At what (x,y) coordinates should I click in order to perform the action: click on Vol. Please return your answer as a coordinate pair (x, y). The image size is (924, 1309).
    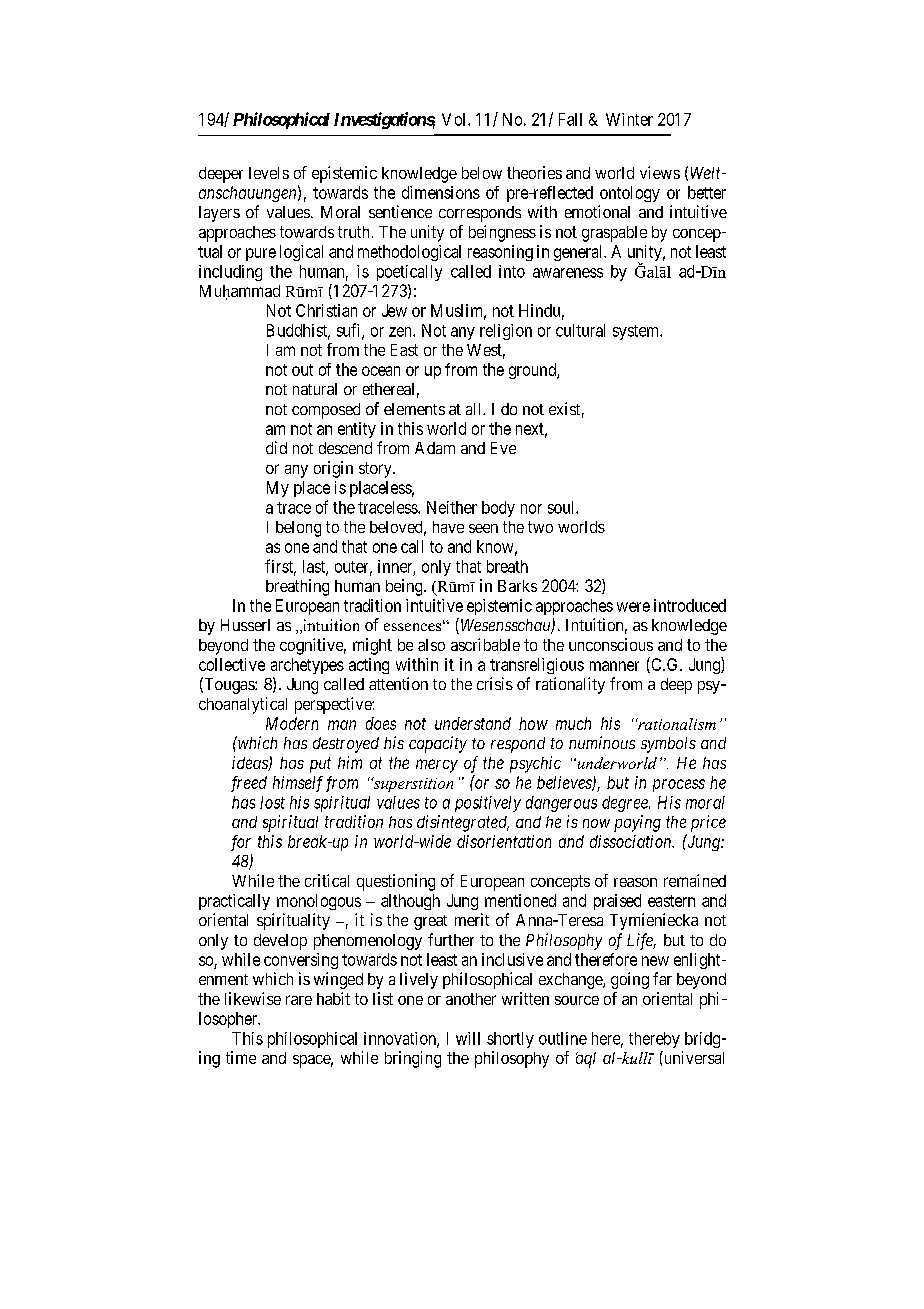
    Looking at the image, I should click on (455, 119).
